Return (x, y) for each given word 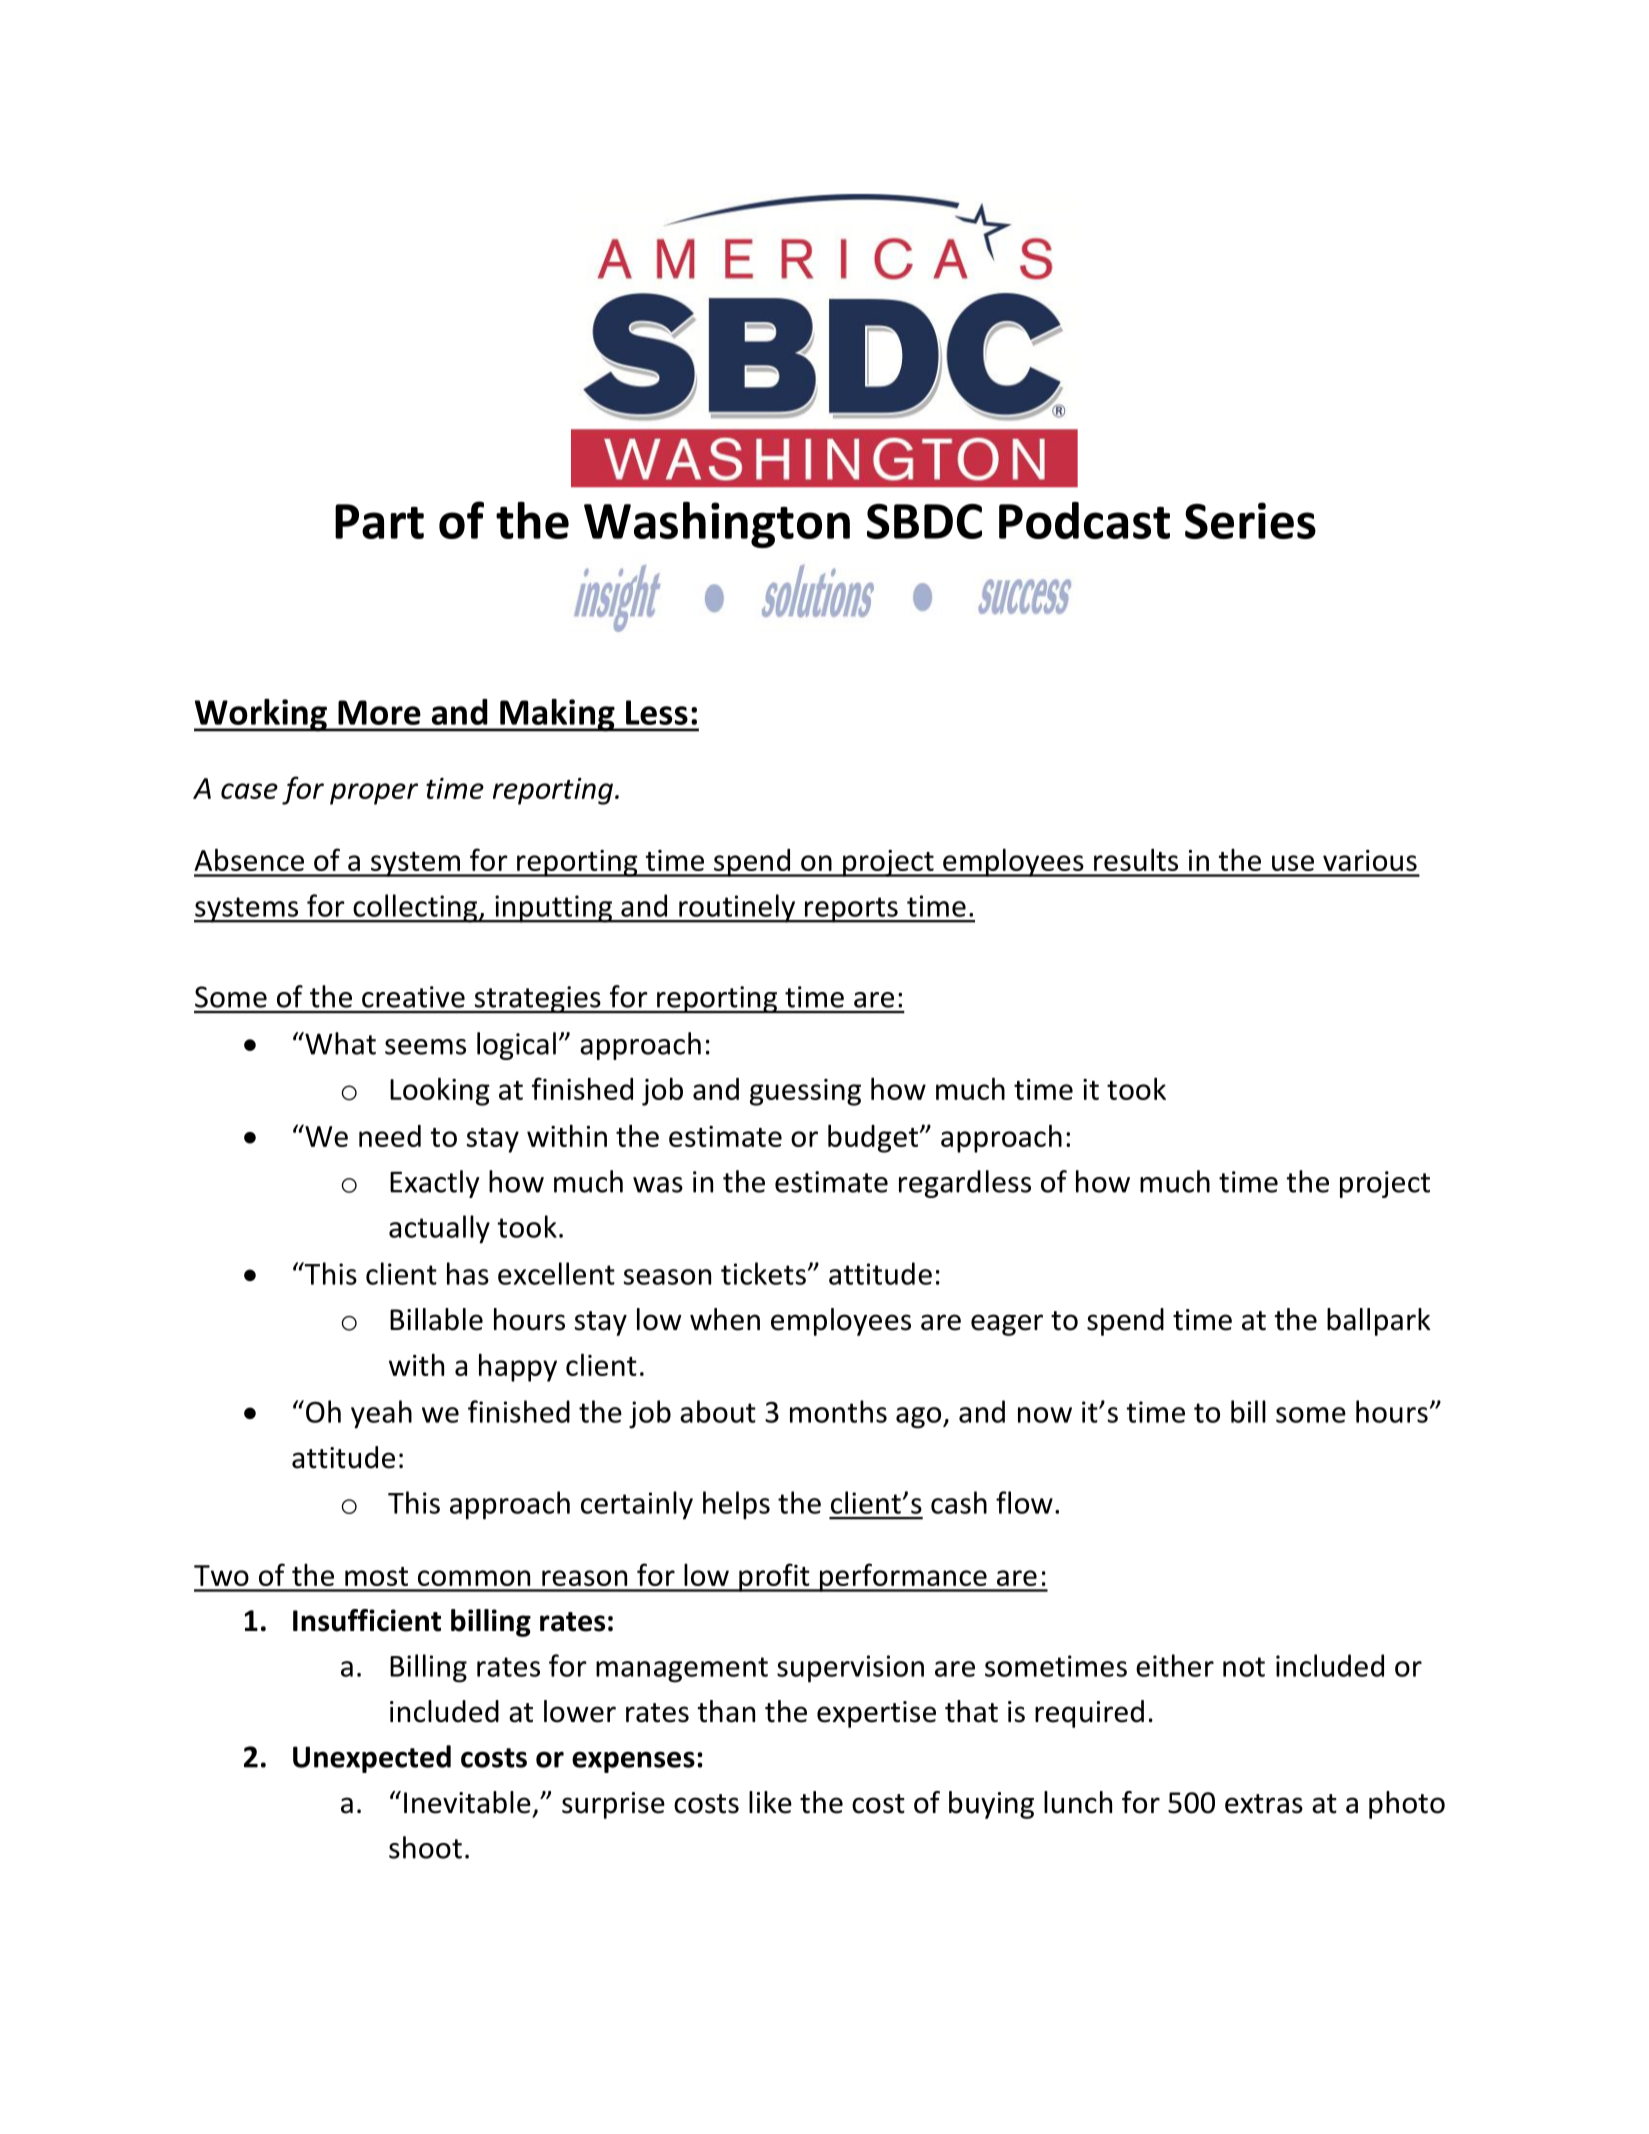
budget (874, 1138)
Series (1250, 520)
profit (774, 1577)
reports (851, 910)
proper (374, 794)
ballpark (1379, 1322)
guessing (805, 1092)
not (1244, 1667)
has (468, 1273)
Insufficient (367, 1620)
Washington (717, 524)
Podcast (1084, 520)
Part (379, 521)
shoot (425, 1847)
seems (425, 1047)
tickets (763, 1273)
